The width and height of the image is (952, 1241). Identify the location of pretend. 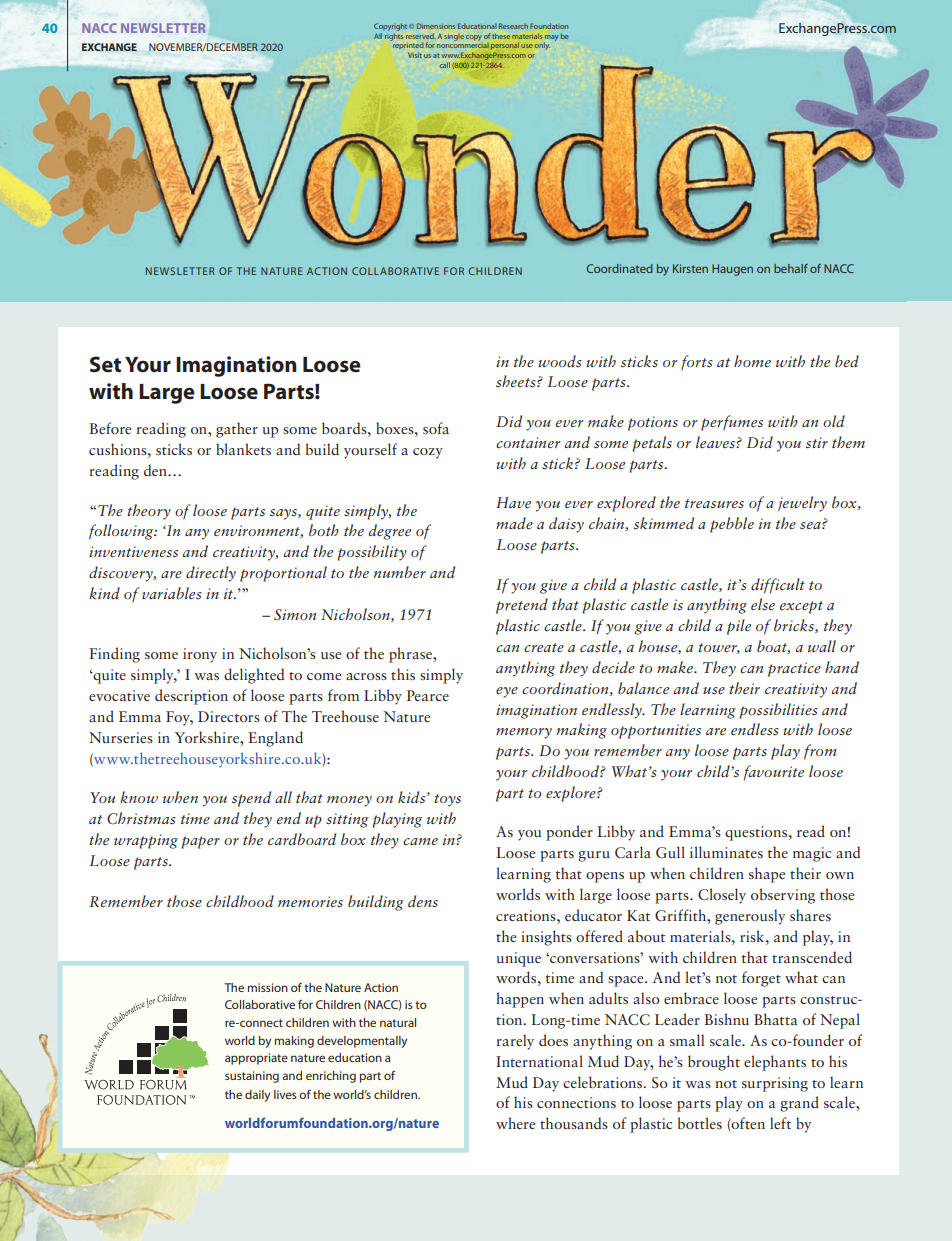
(522, 606).
